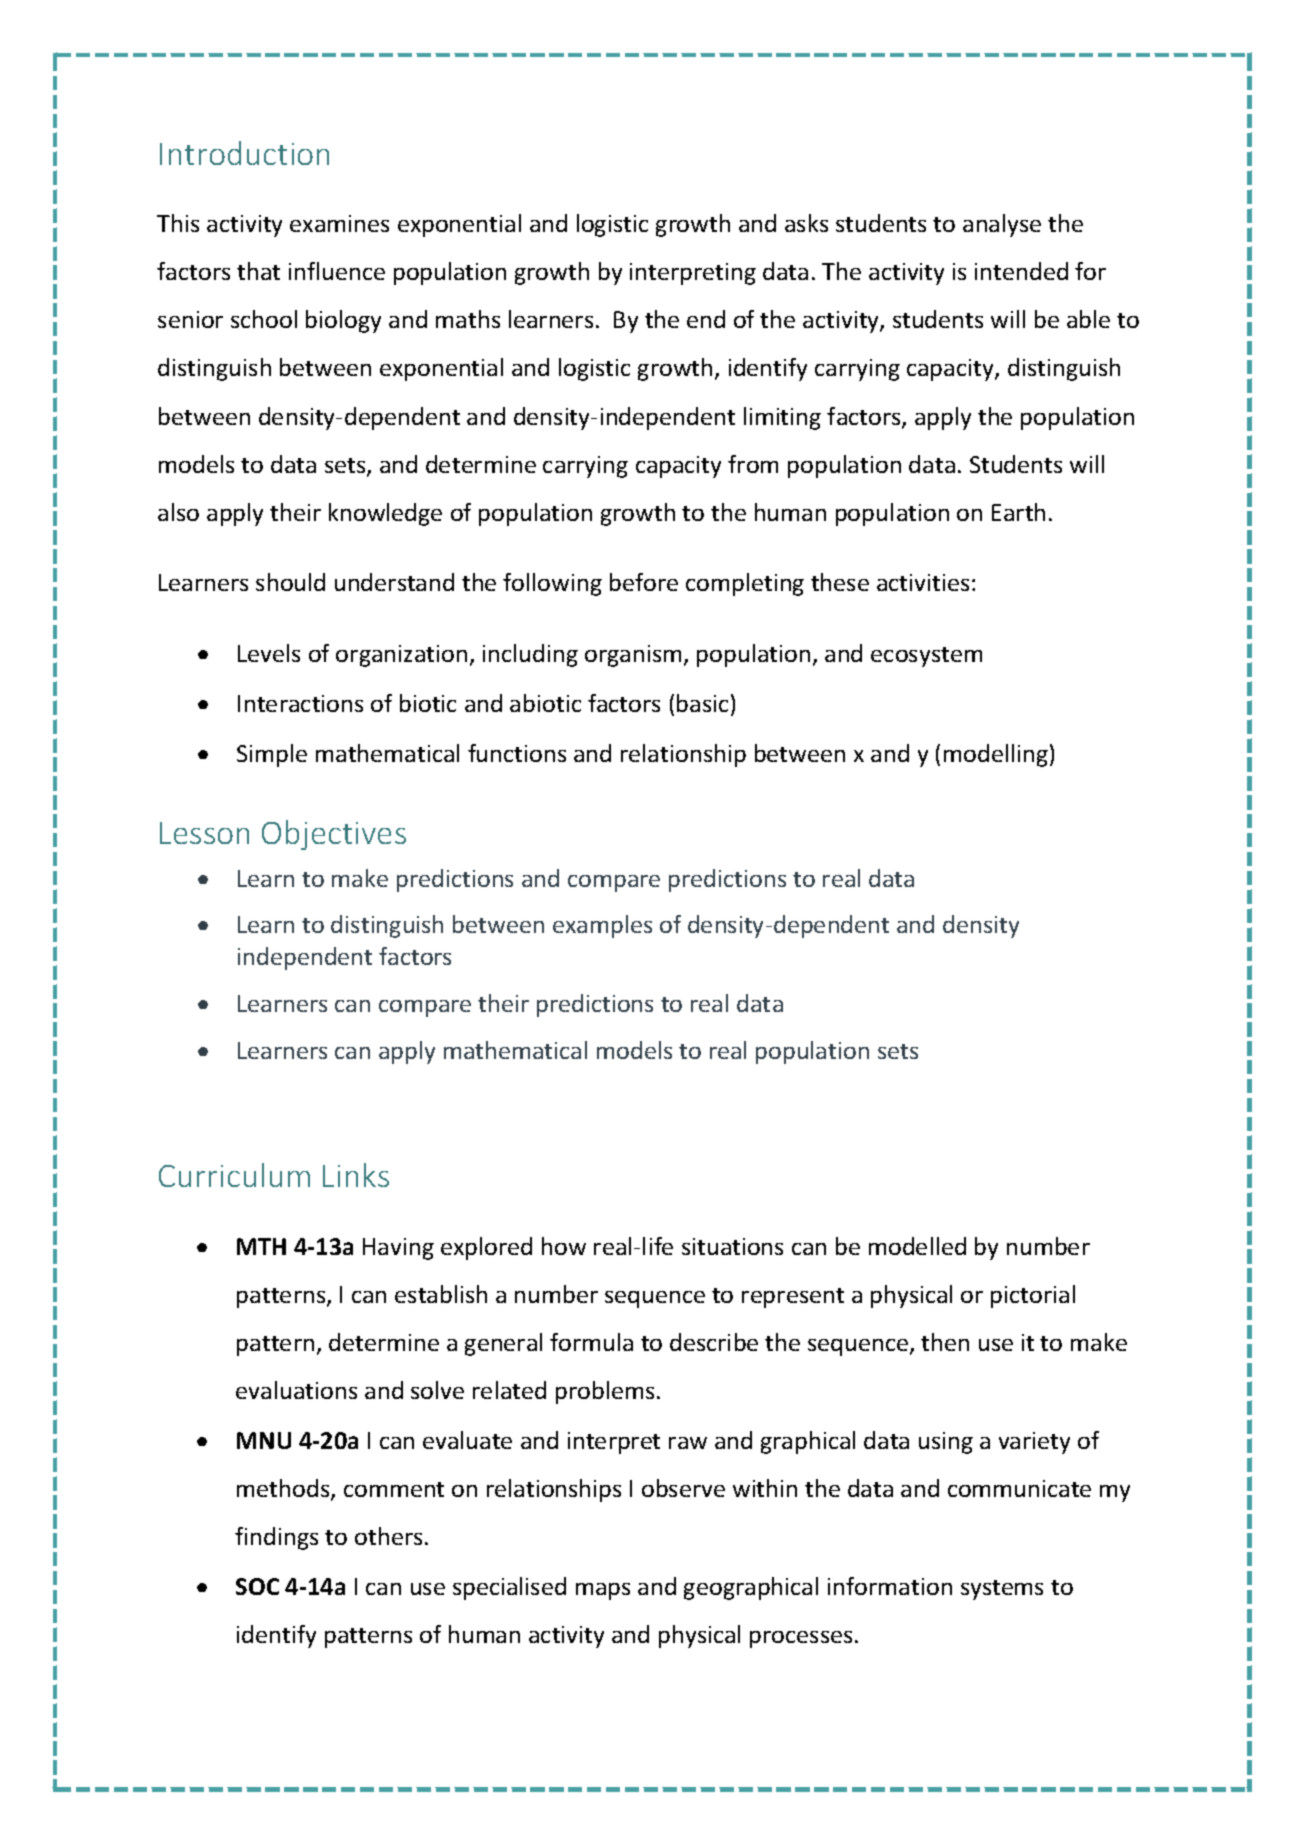  What do you see at coordinates (339, 223) in the screenshot?
I see `examines` at bounding box center [339, 223].
